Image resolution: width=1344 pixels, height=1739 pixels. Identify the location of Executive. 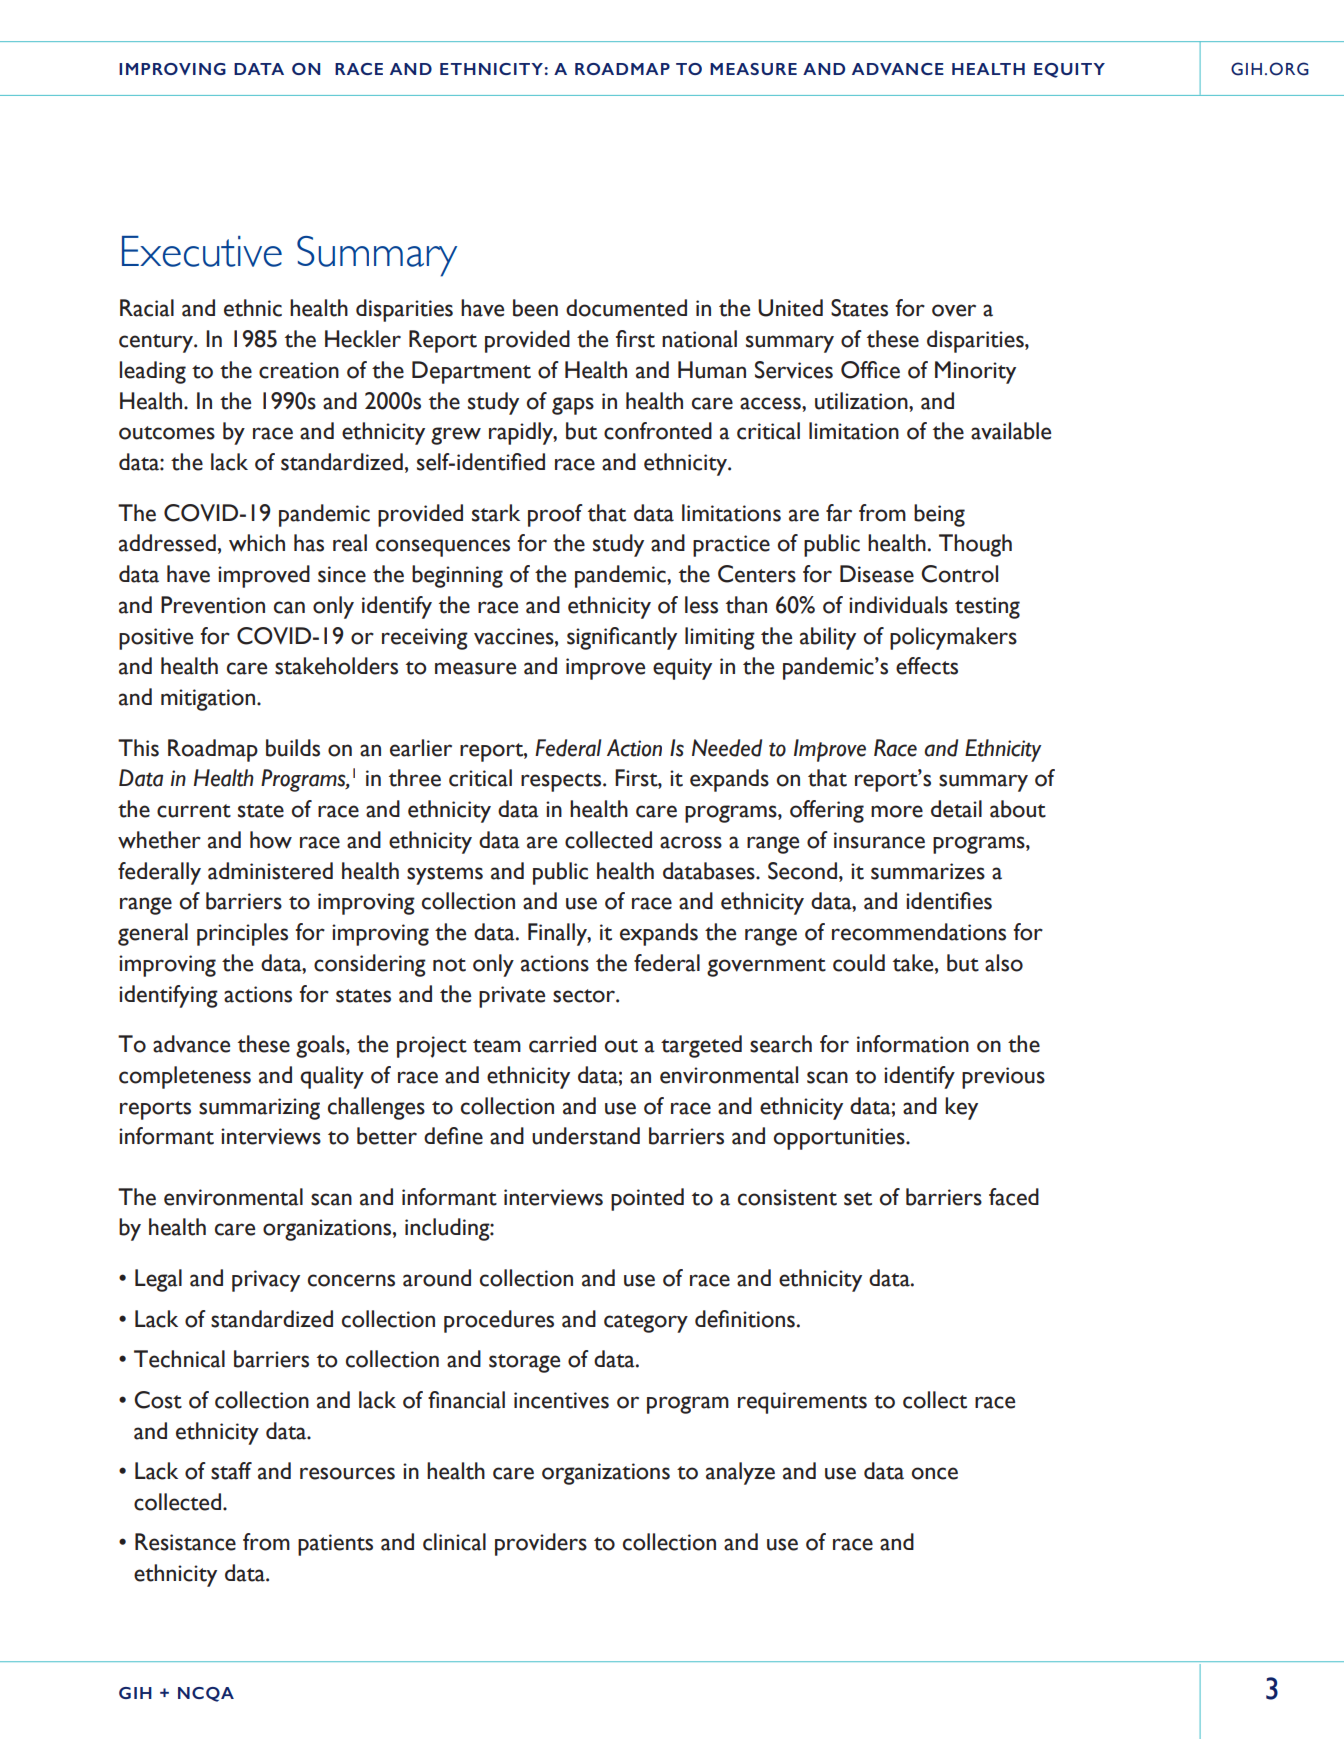
(202, 251).
